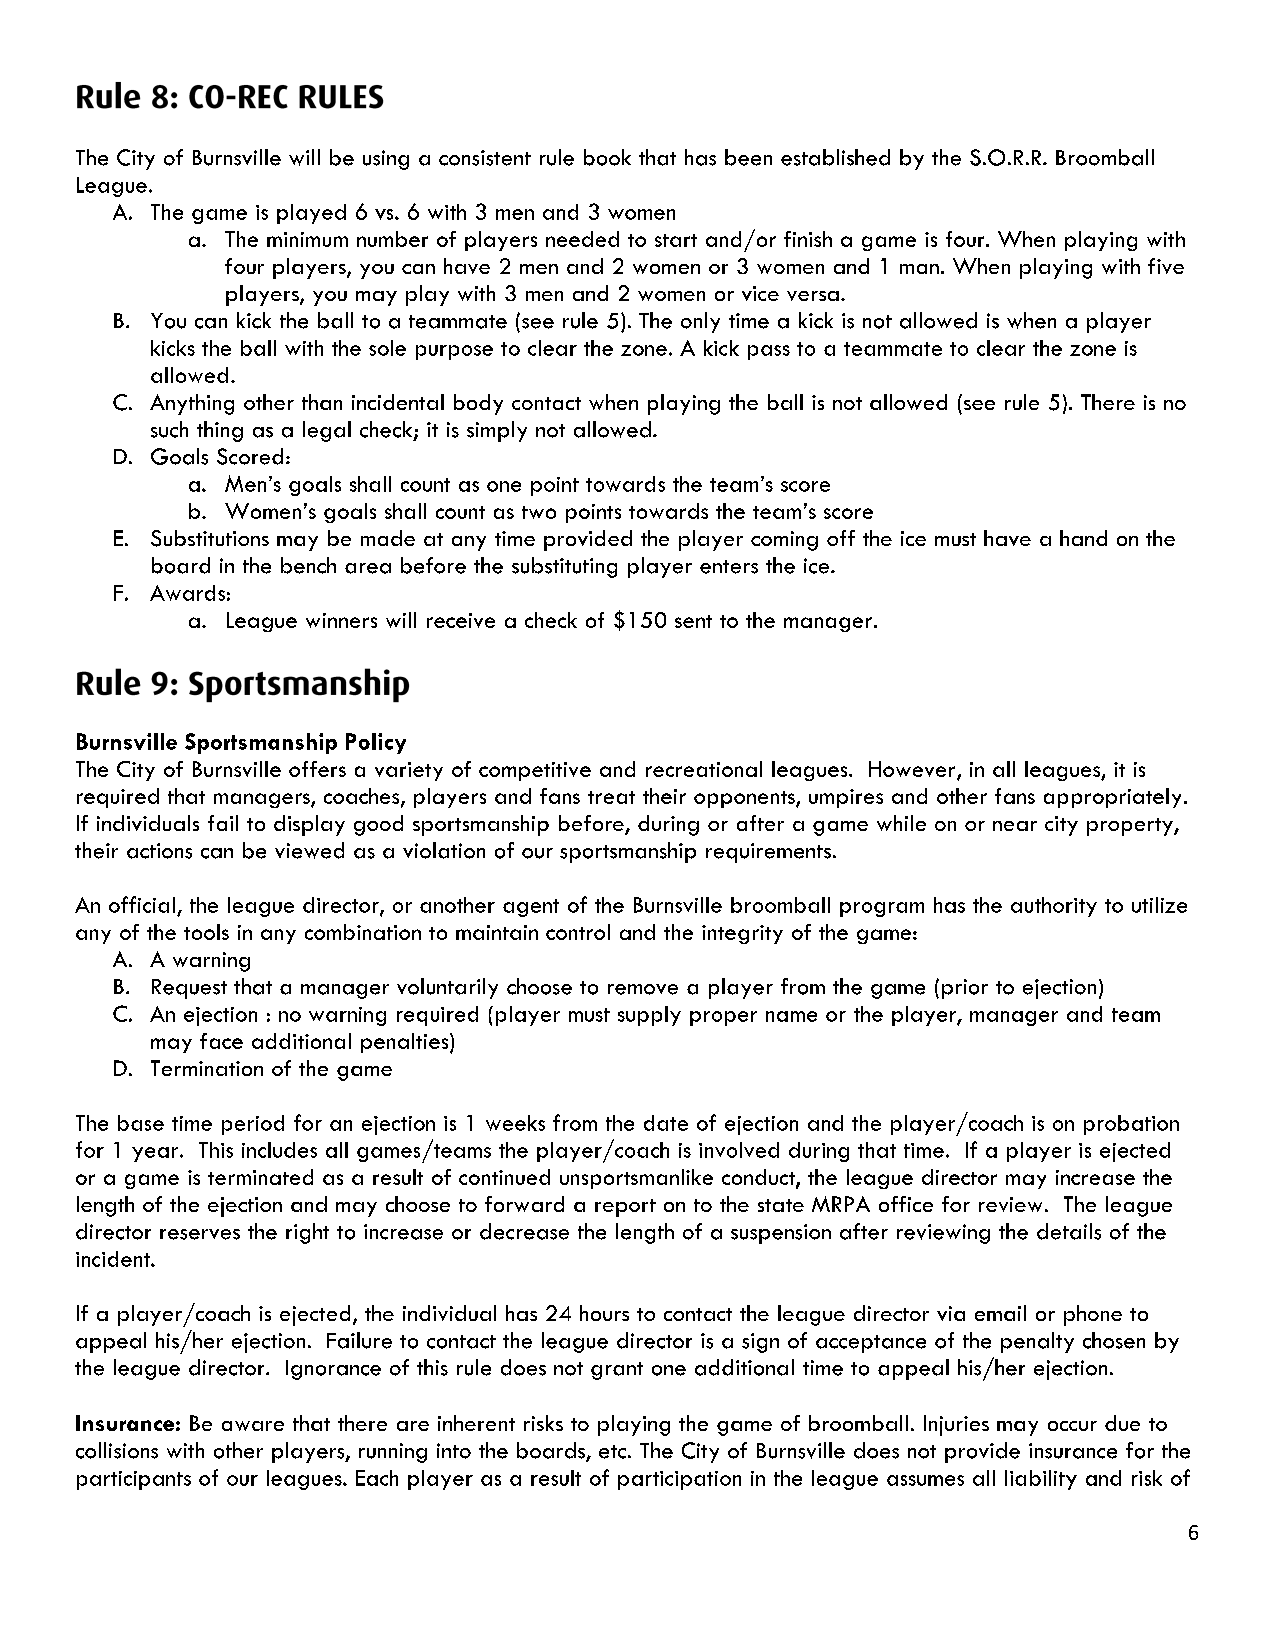 This screenshot has height=1649, width=1274. I want to click on five, so click(1166, 266).
